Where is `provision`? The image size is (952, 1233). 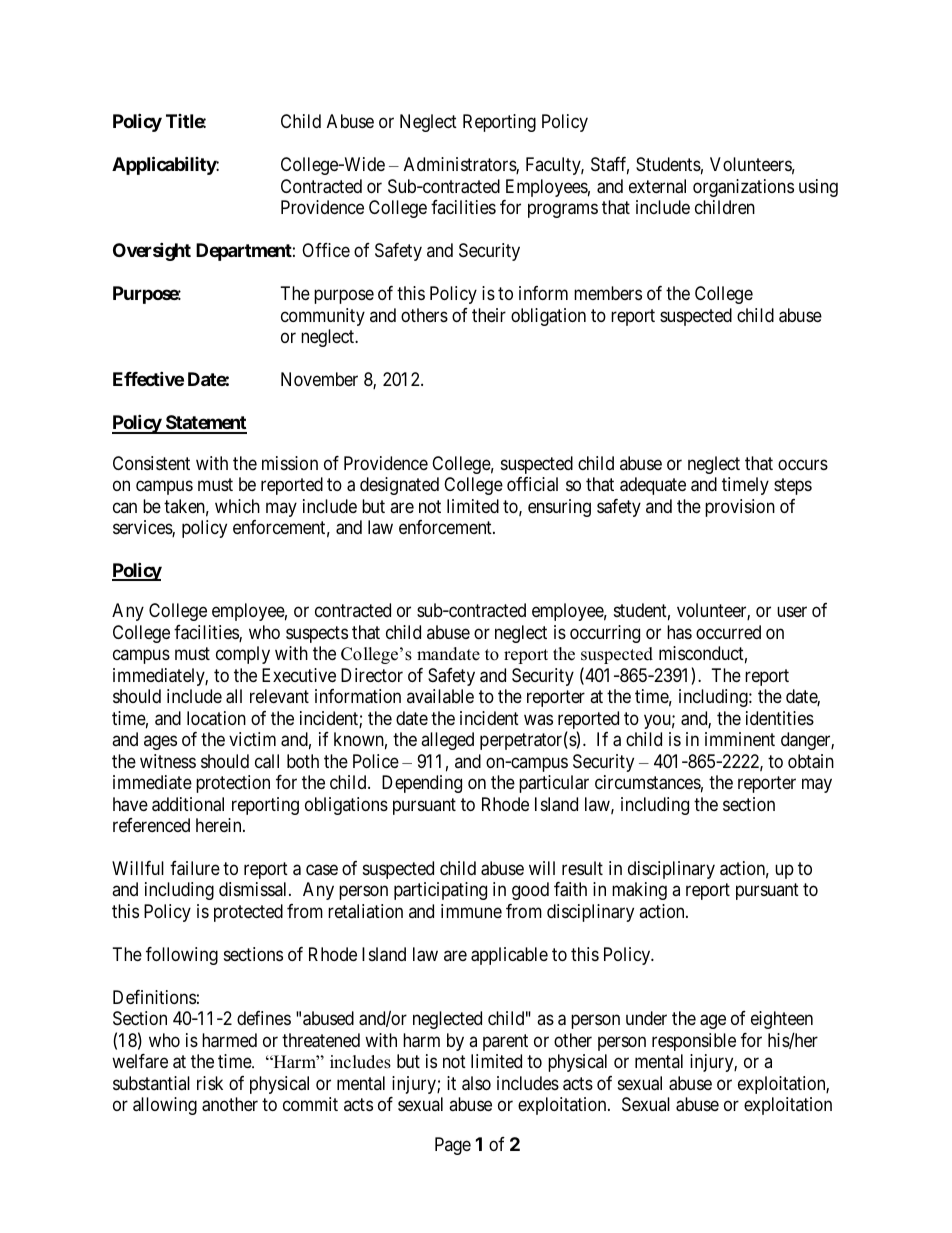 provision is located at coordinates (740, 508).
